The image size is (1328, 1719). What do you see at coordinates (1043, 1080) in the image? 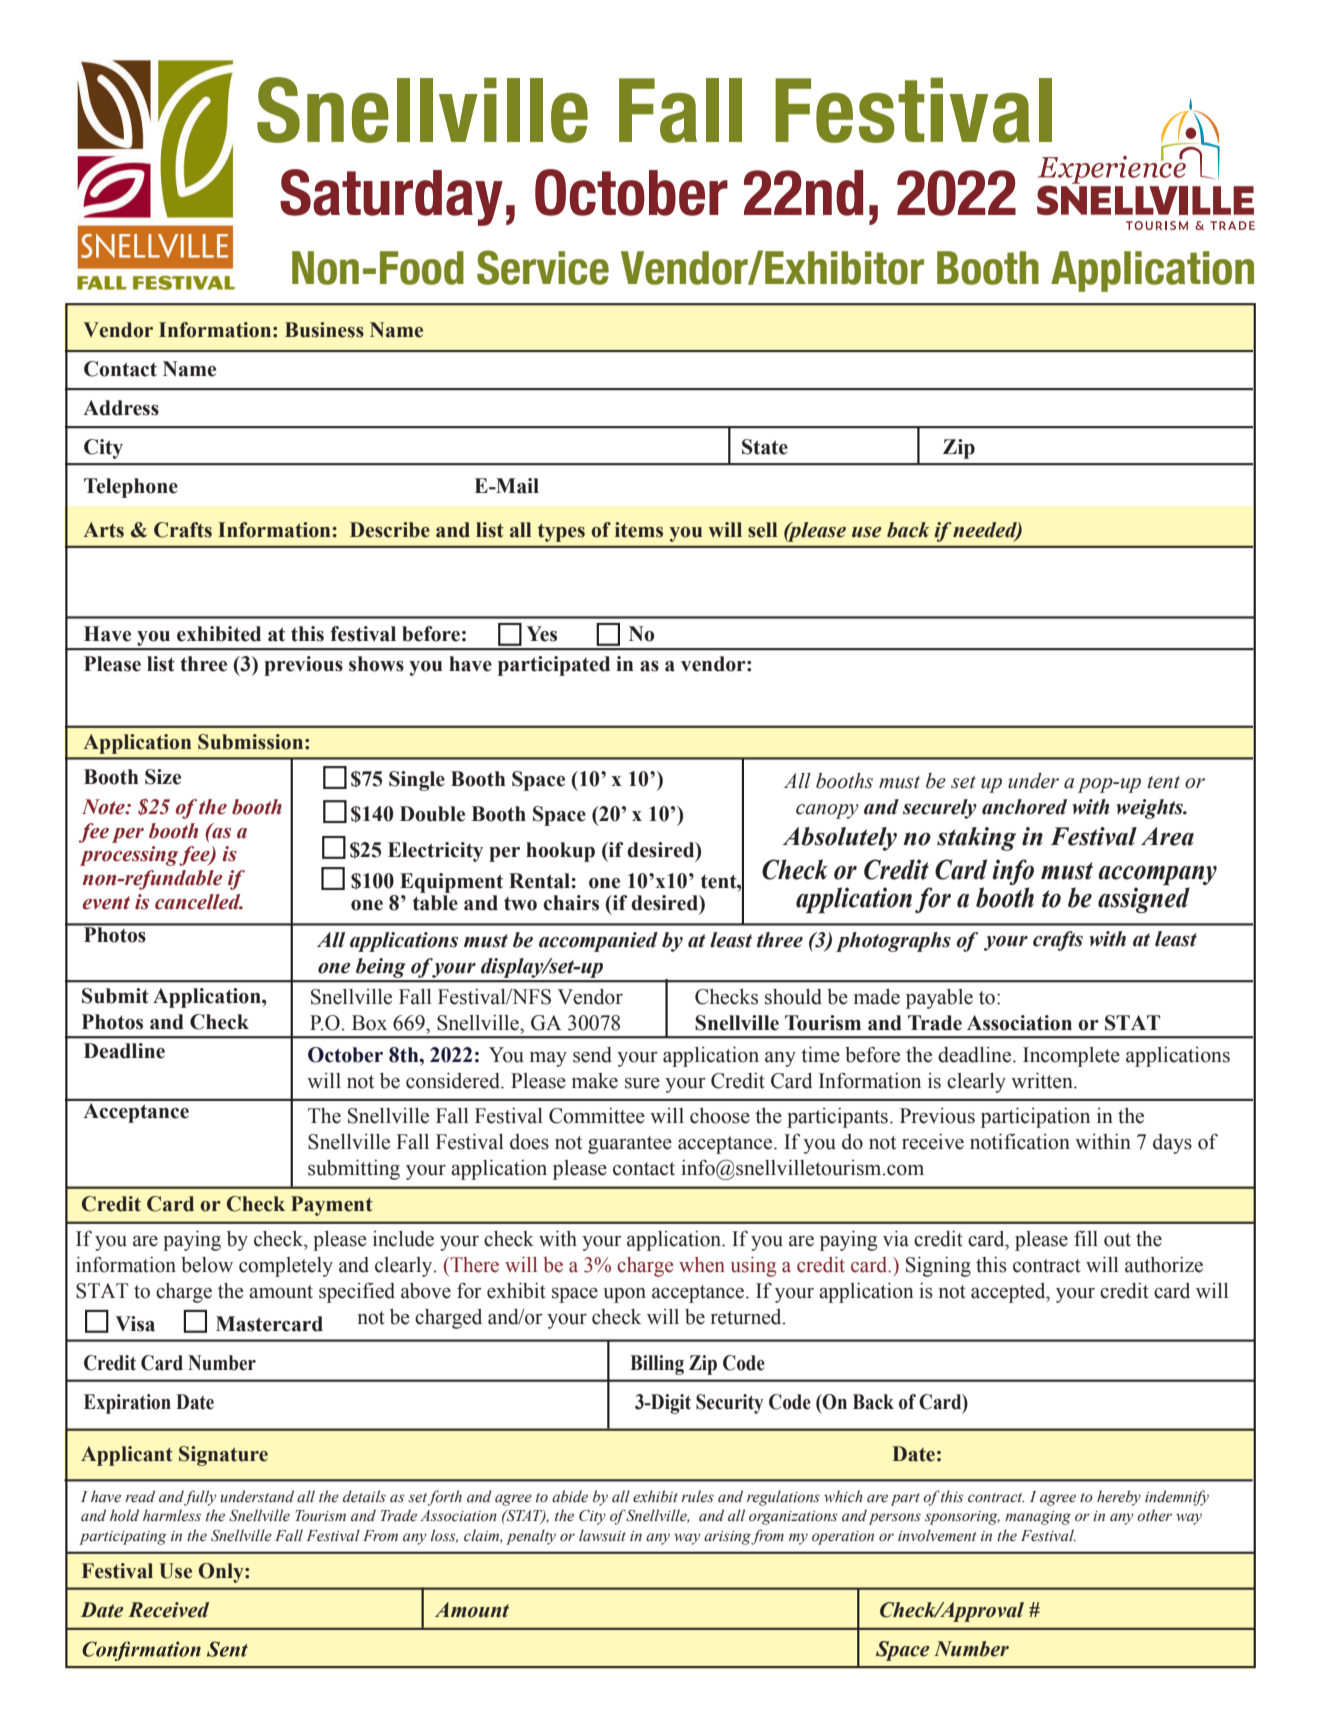
I see `written` at bounding box center [1043, 1080].
